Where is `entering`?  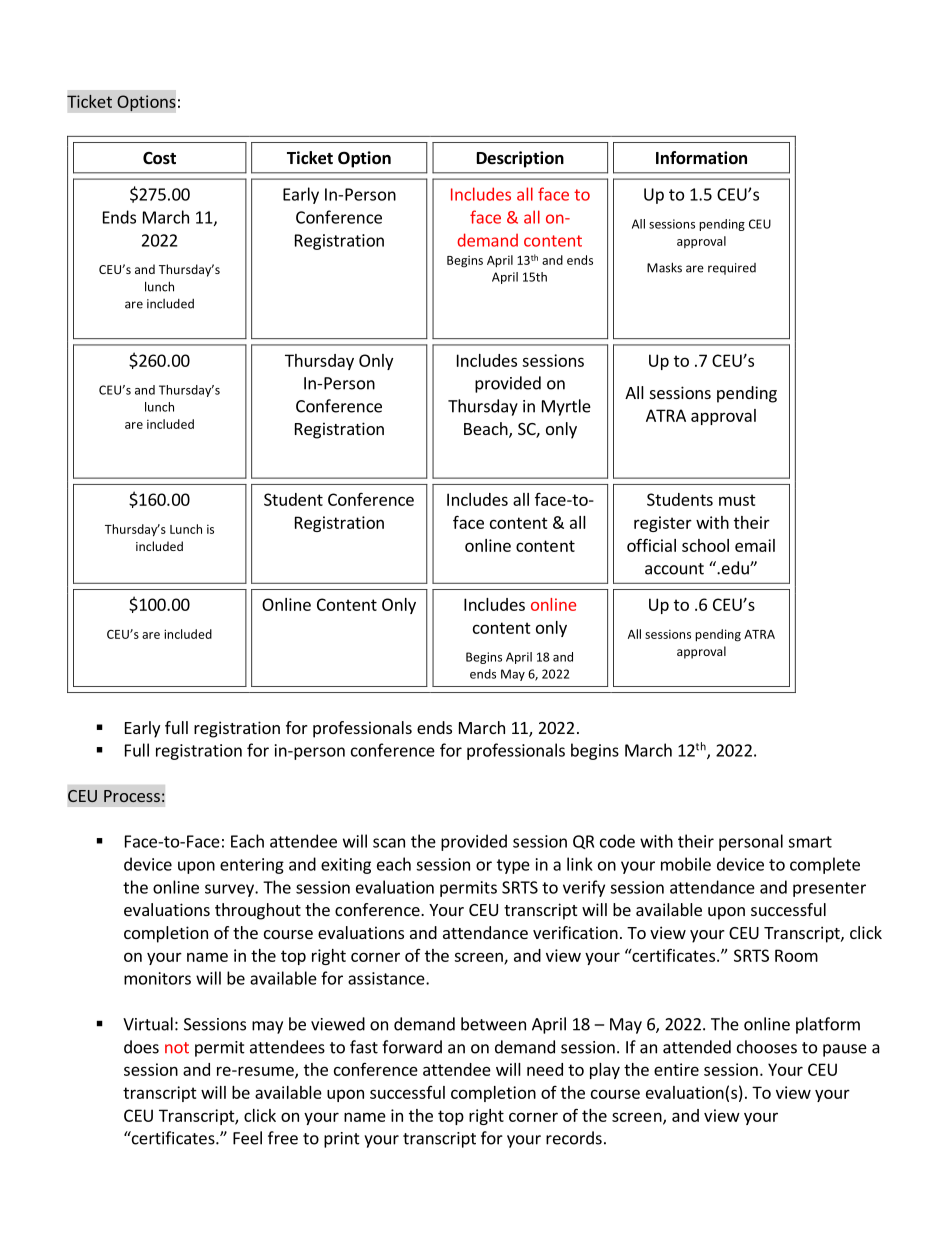
entering is located at coordinates (252, 866).
